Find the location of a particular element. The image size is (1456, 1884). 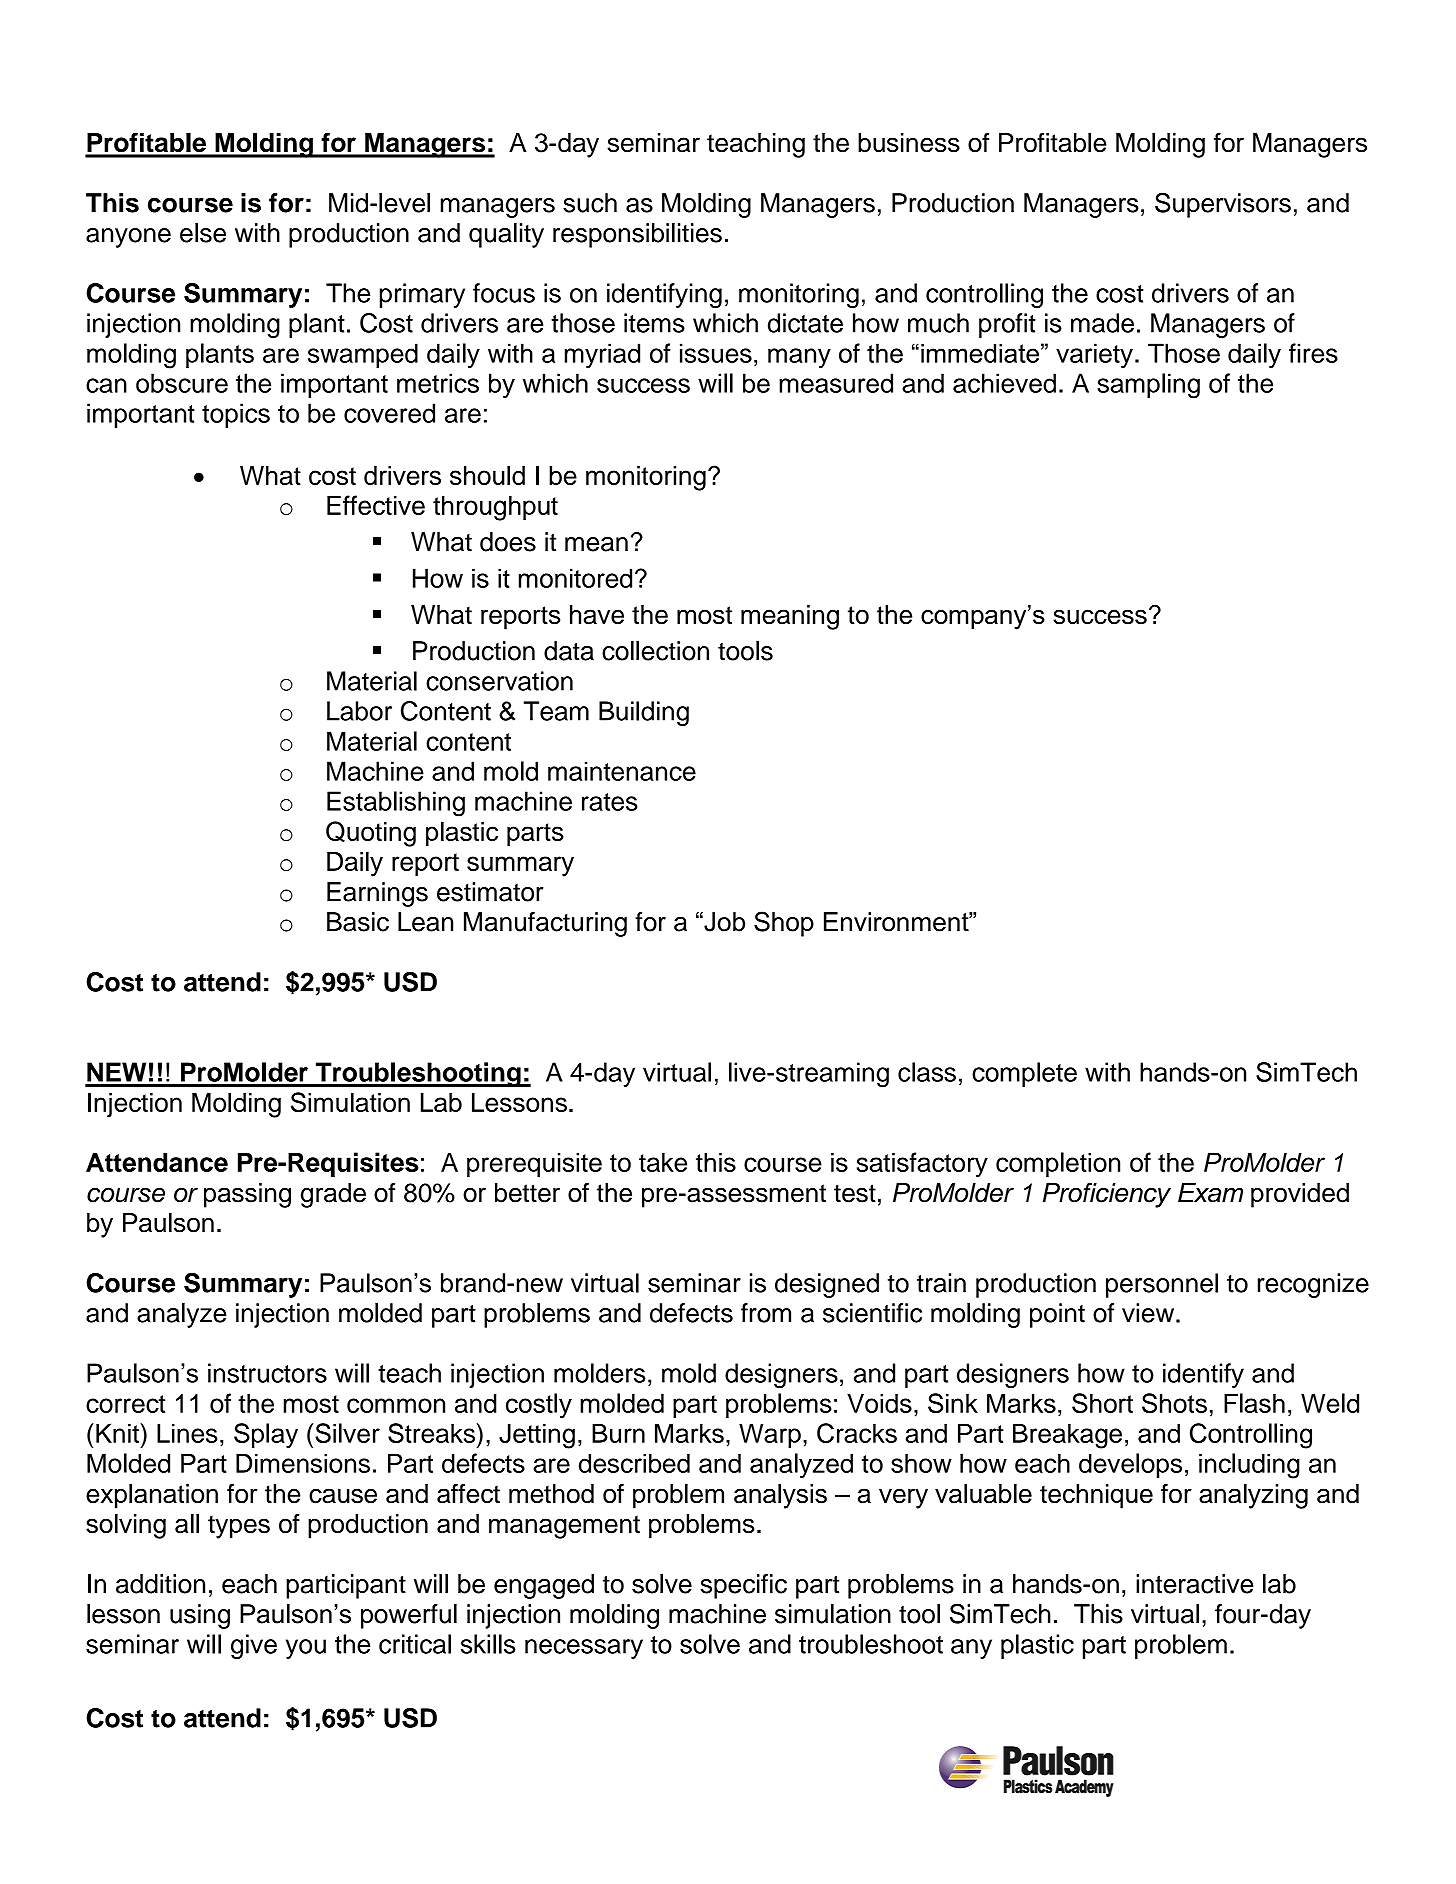

specific is located at coordinates (743, 1586).
